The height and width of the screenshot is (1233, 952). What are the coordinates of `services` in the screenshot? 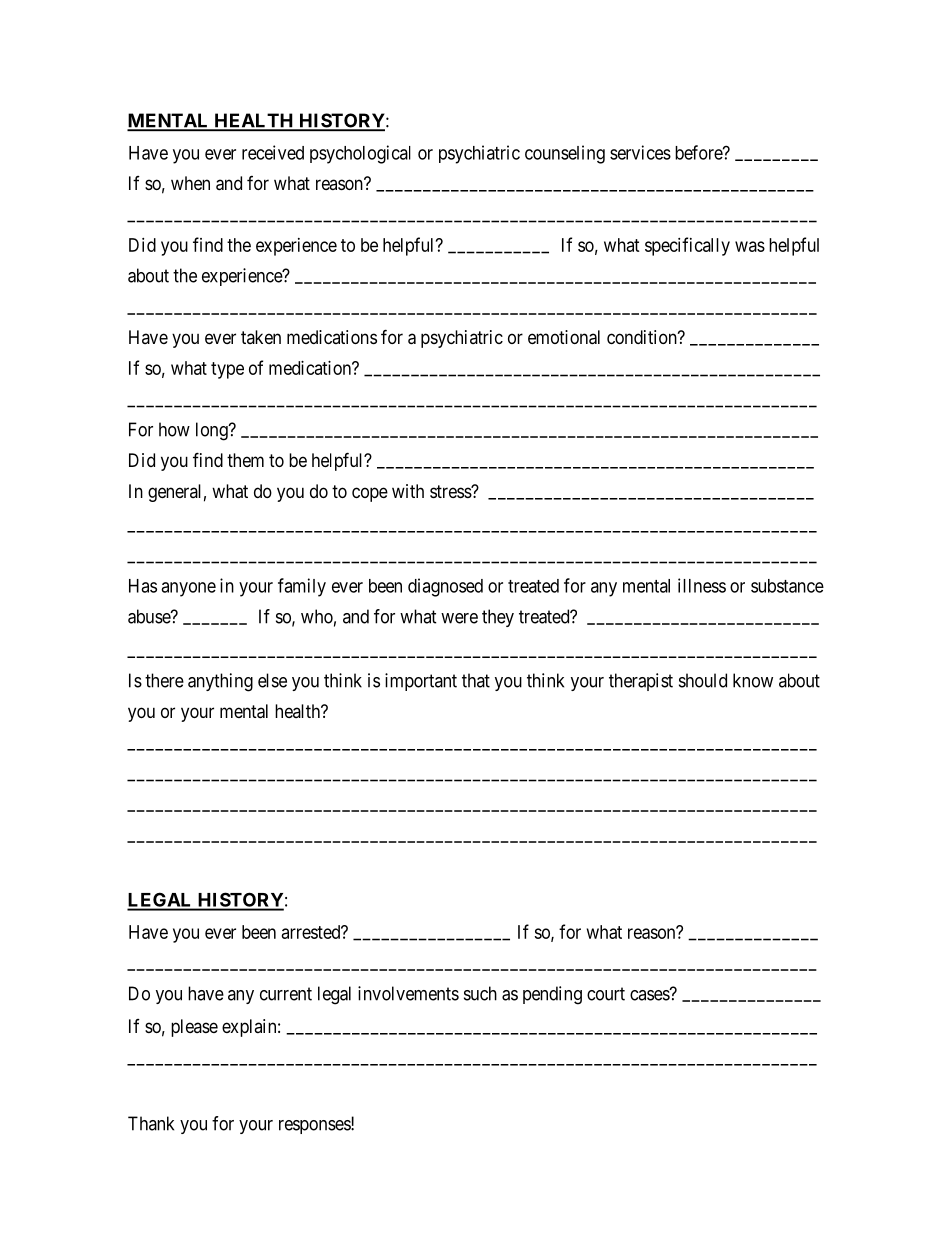 It's located at (640, 152).
